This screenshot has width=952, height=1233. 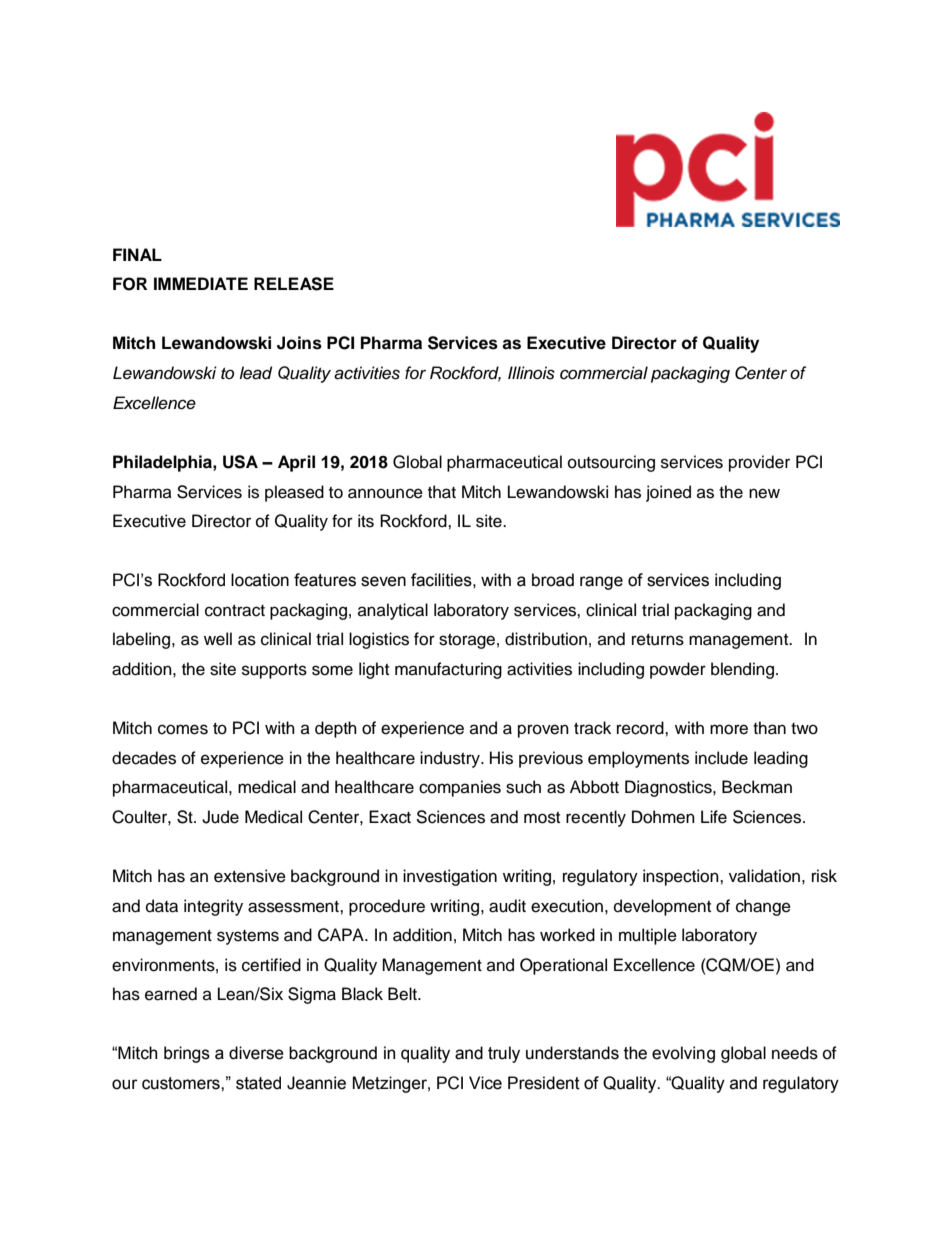 I want to click on truly, so click(x=504, y=1054).
